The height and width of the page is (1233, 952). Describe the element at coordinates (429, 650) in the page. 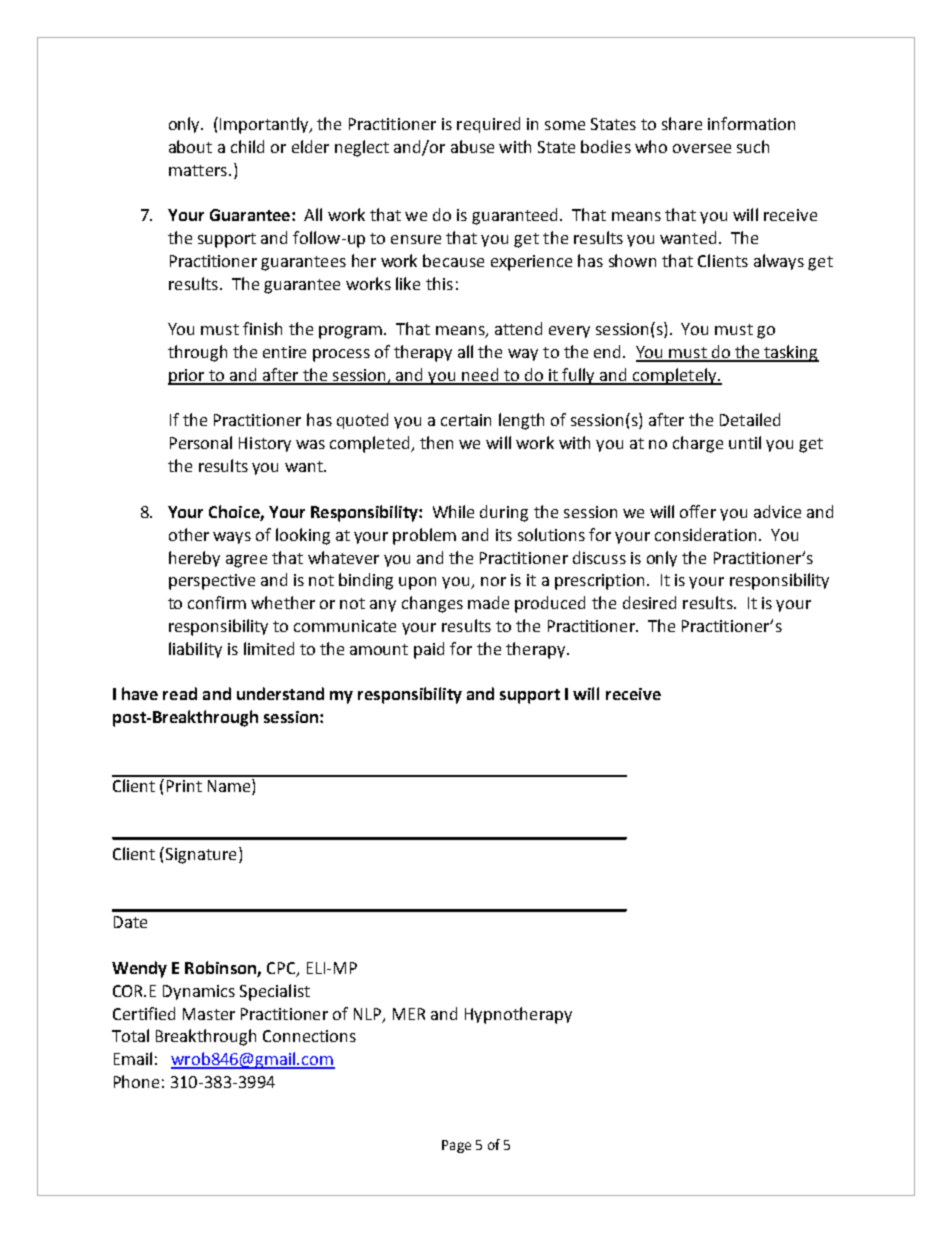

I see `paid` at that location.
